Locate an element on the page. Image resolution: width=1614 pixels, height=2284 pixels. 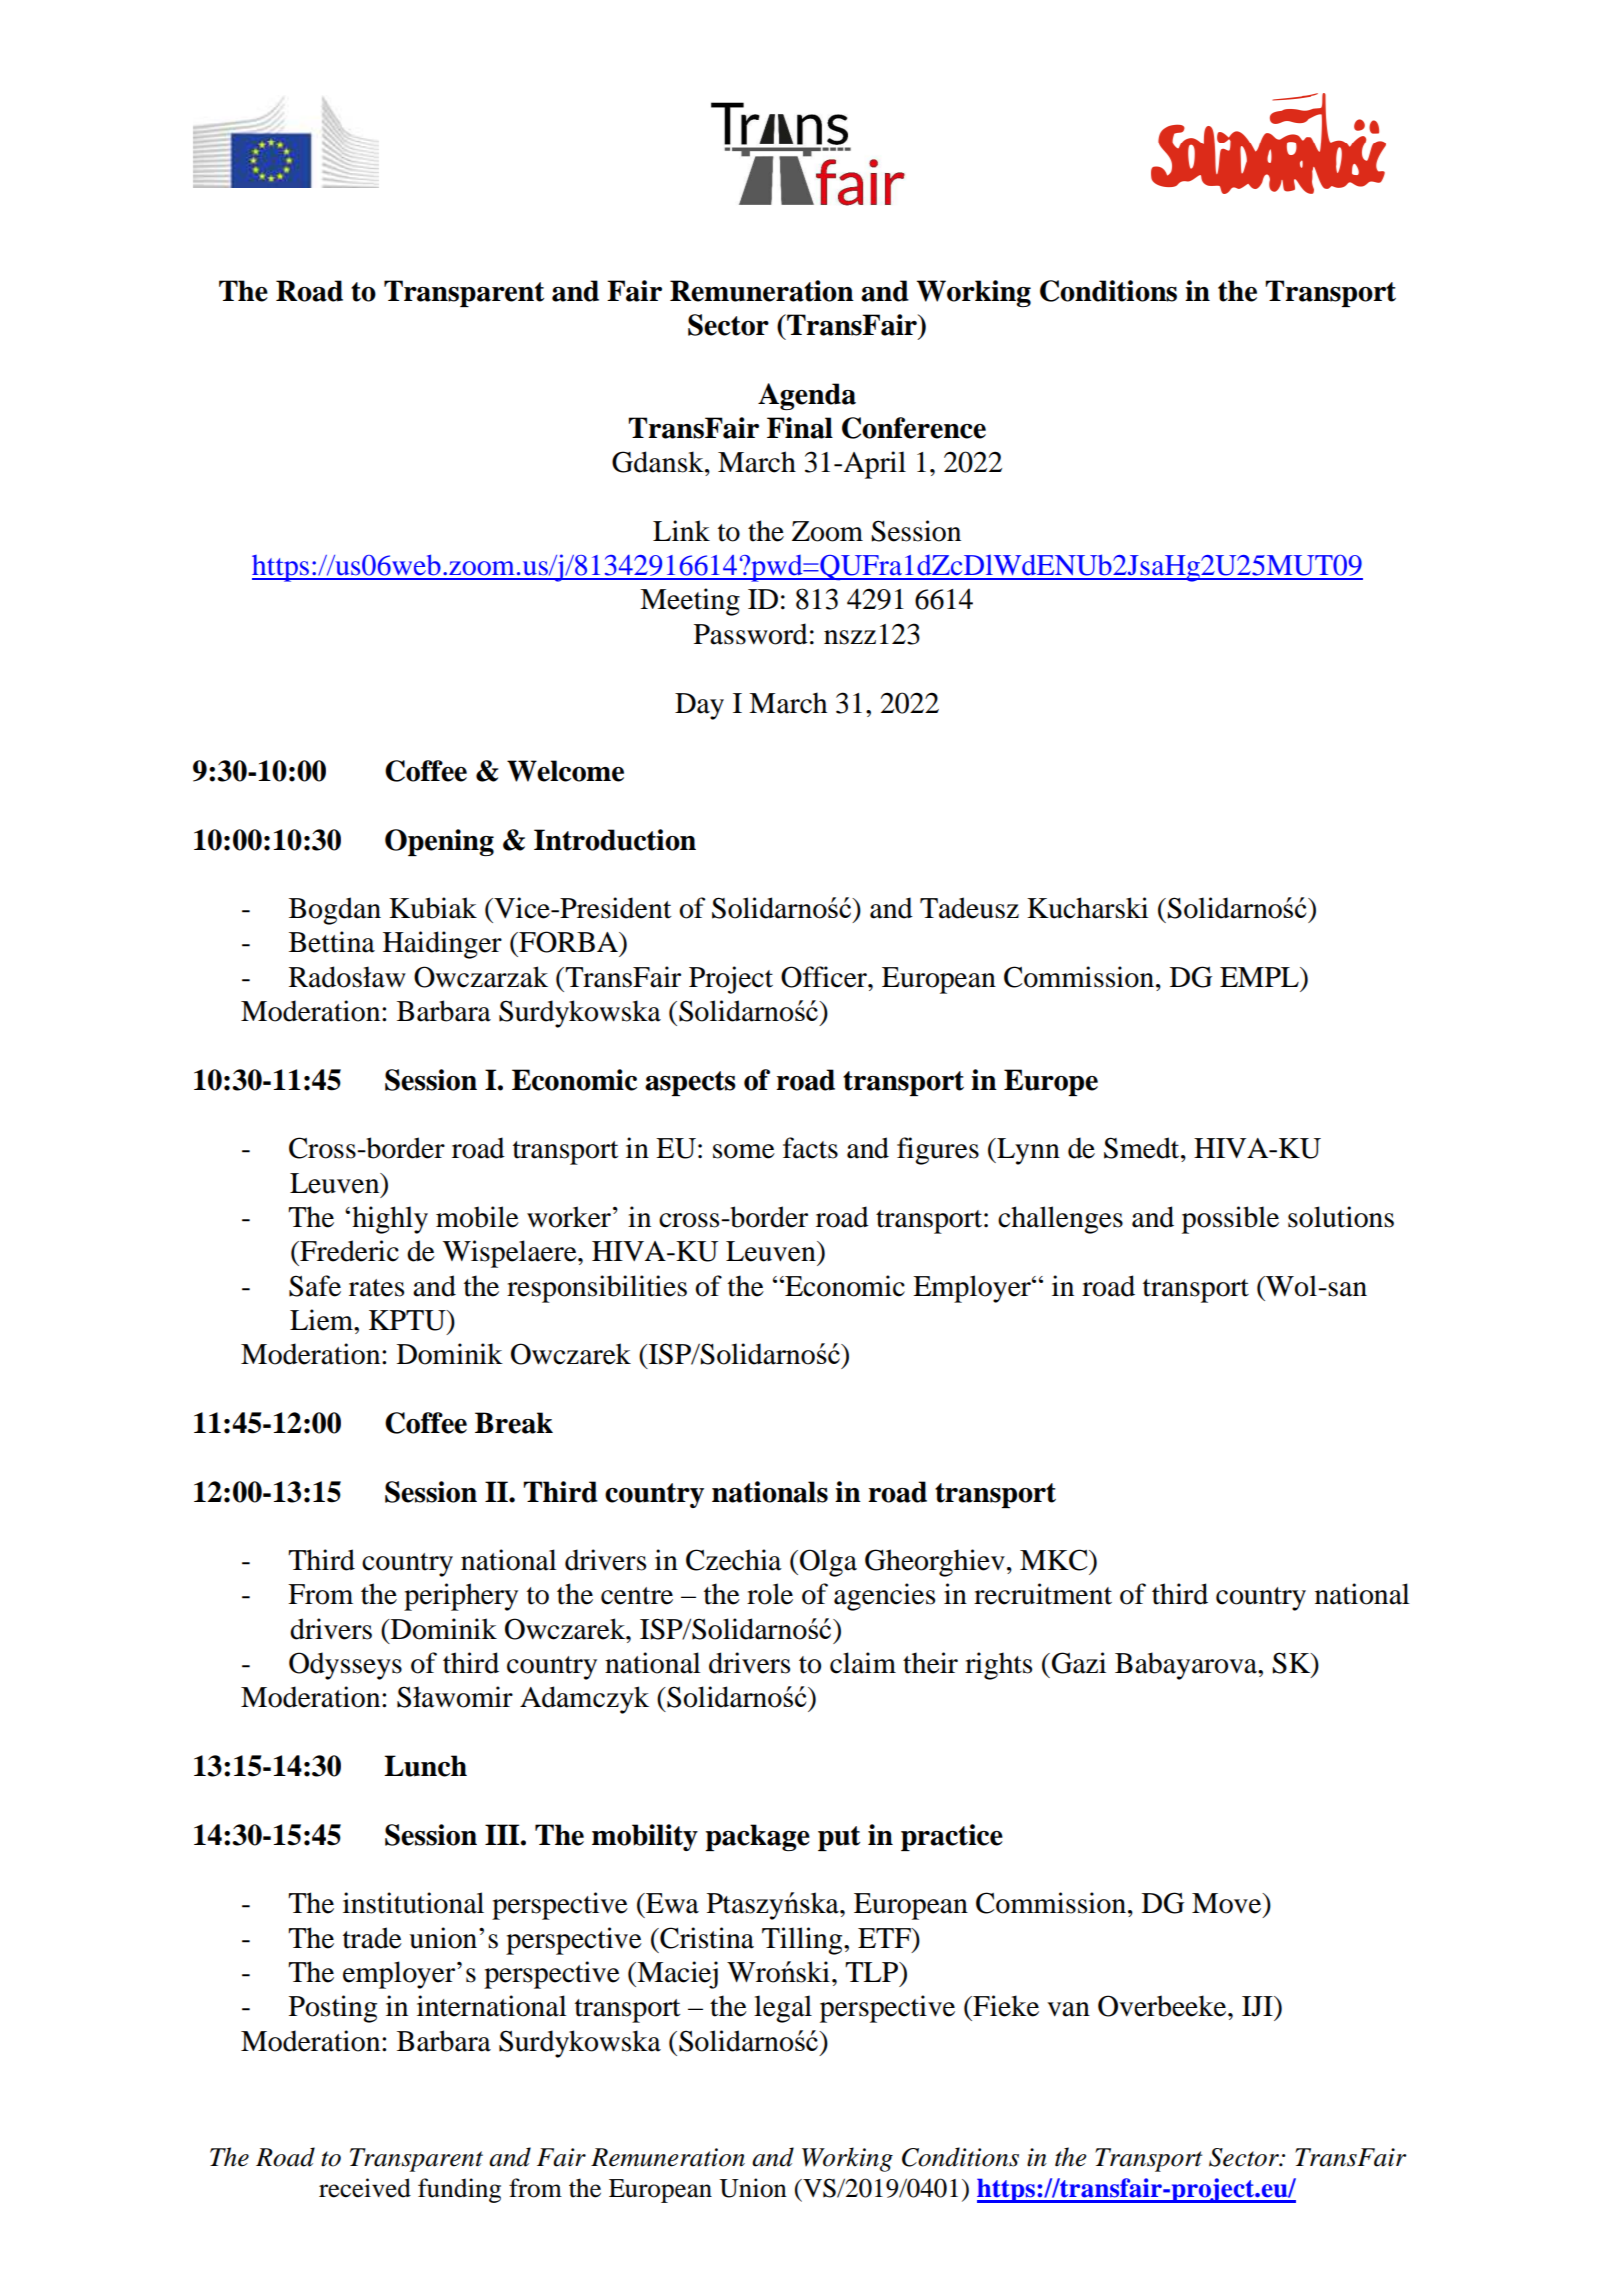
Lunch is located at coordinates (425, 1766).
